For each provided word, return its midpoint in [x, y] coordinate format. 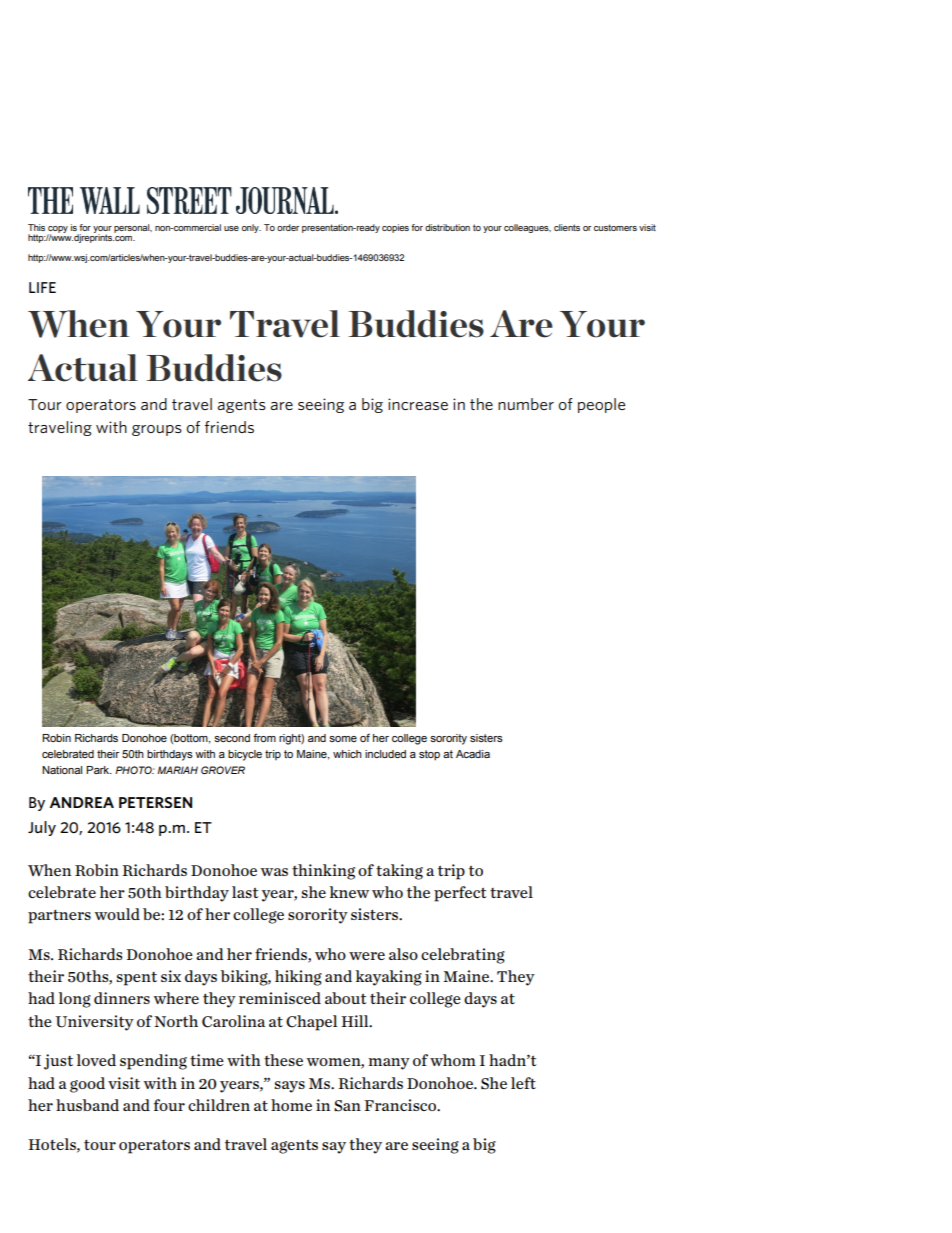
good [87, 1085]
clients [567, 227]
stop [429, 755]
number [526, 404]
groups [157, 430]
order [288, 227]
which [347, 754]
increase [418, 404]
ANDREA [82, 802]
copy [58, 230]
